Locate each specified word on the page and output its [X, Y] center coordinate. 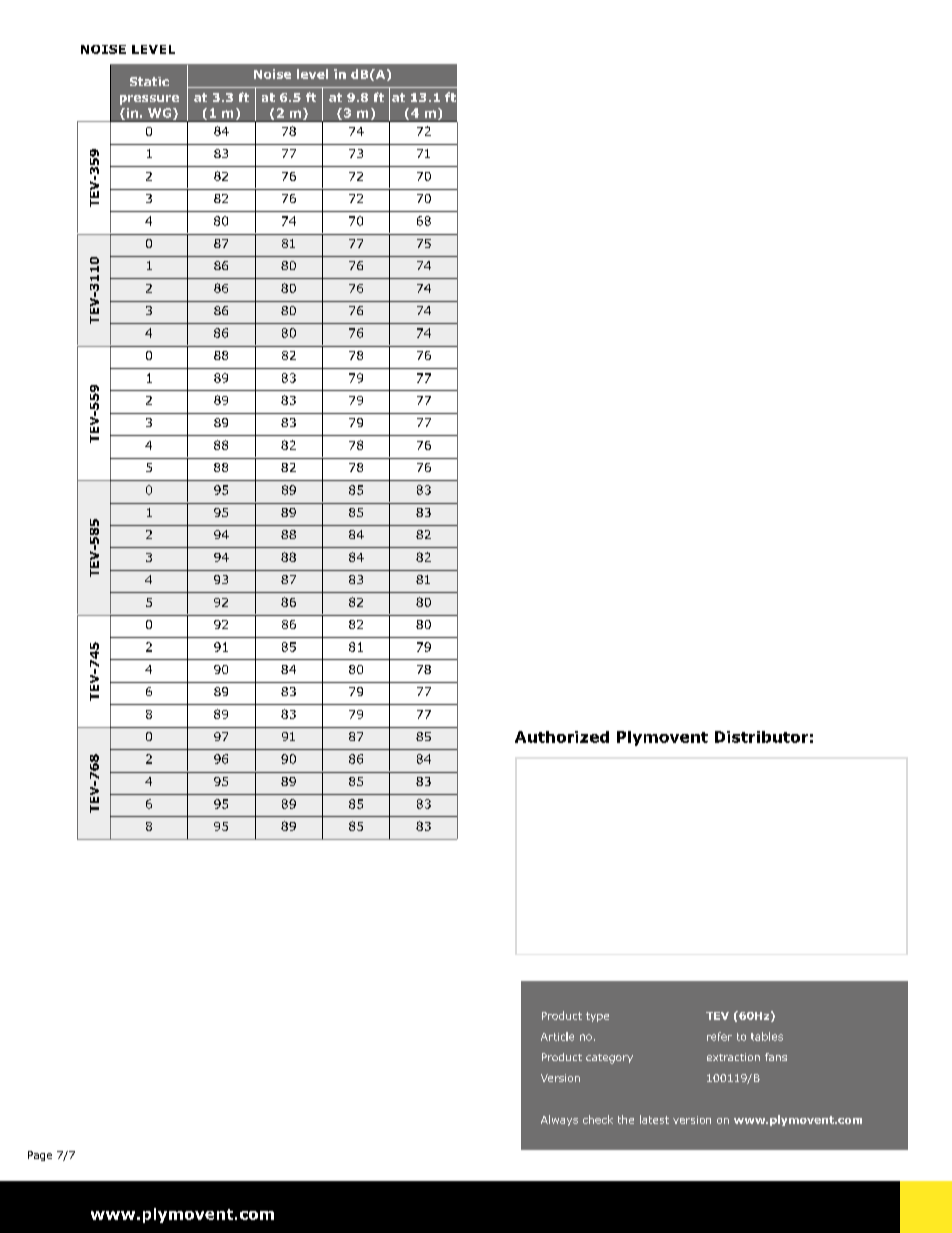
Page [40, 1156]
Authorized [562, 737]
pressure [149, 100]
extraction [733, 1057]
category [609, 1059]
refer [719, 1036]
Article [557, 1036]
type [597, 1017]
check [598, 1119]
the [626, 1119]
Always [559, 1120]
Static [149, 81]
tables [767, 1036]
